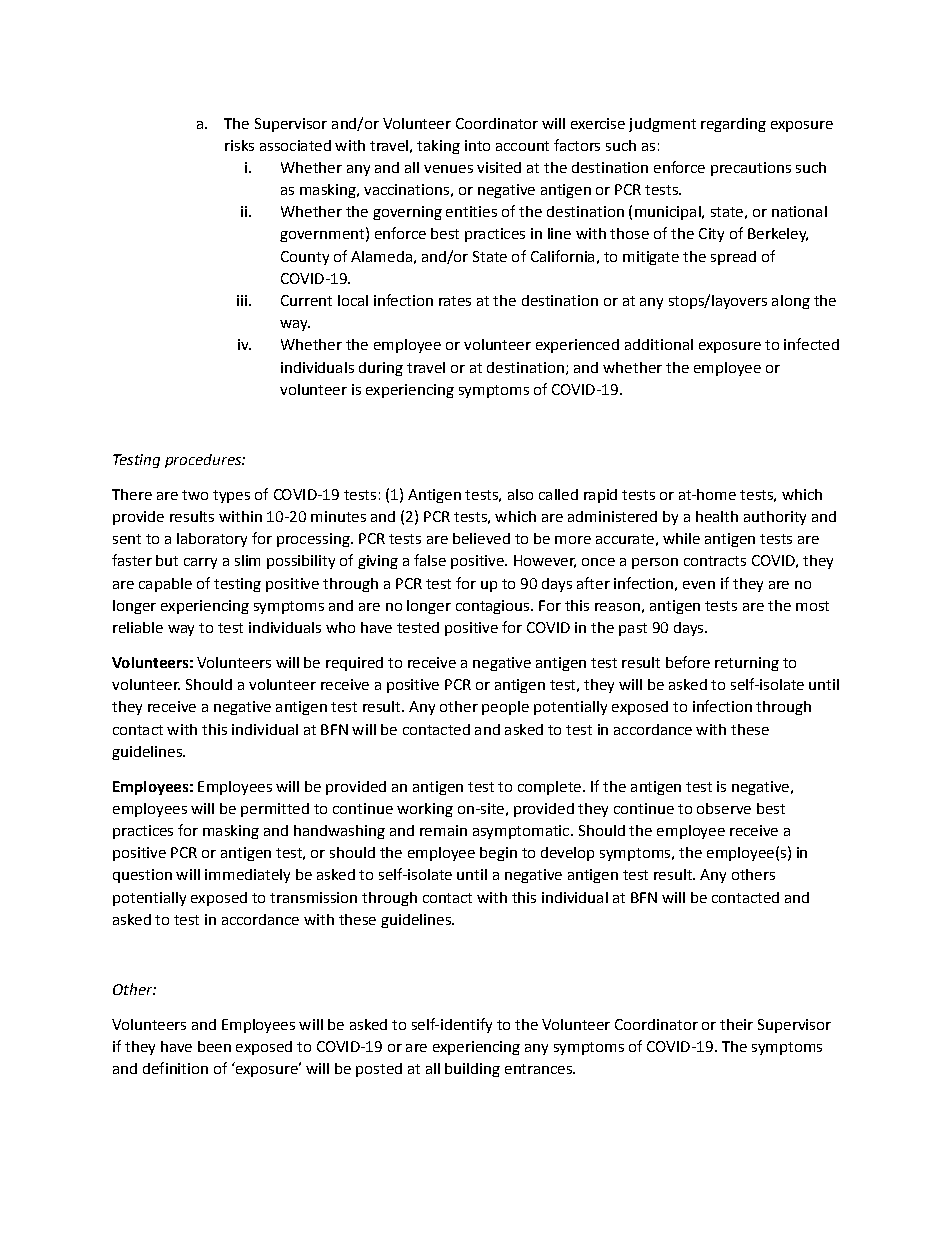 The height and width of the image is (1233, 952). Describe the element at coordinates (699, 585) in the image. I see `even` at that location.
